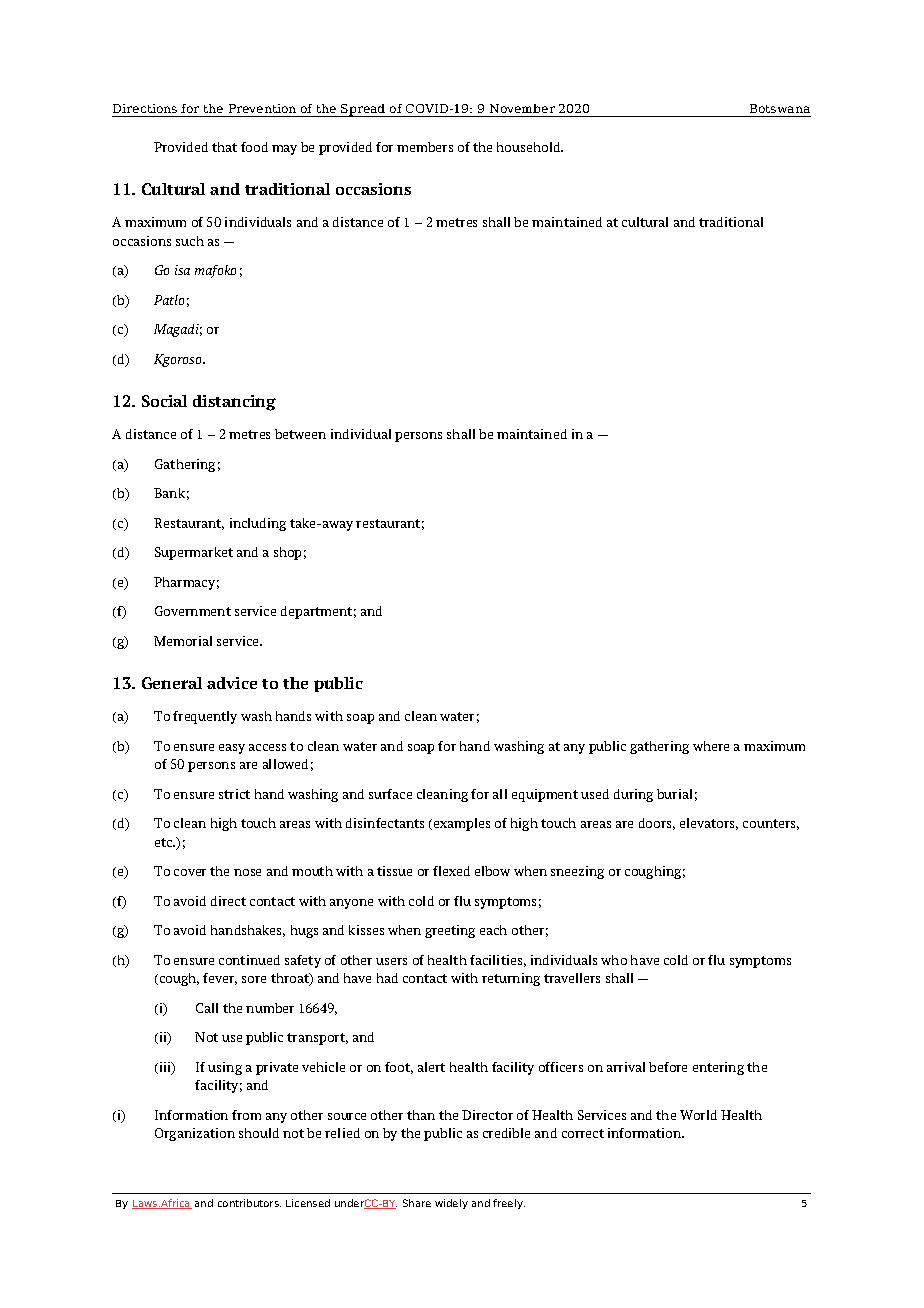 Image resolution: width=924 pixels, height=1308 pixels. Describe the element at coordinates (232, 683) in the image. I see `advice` at that location.
